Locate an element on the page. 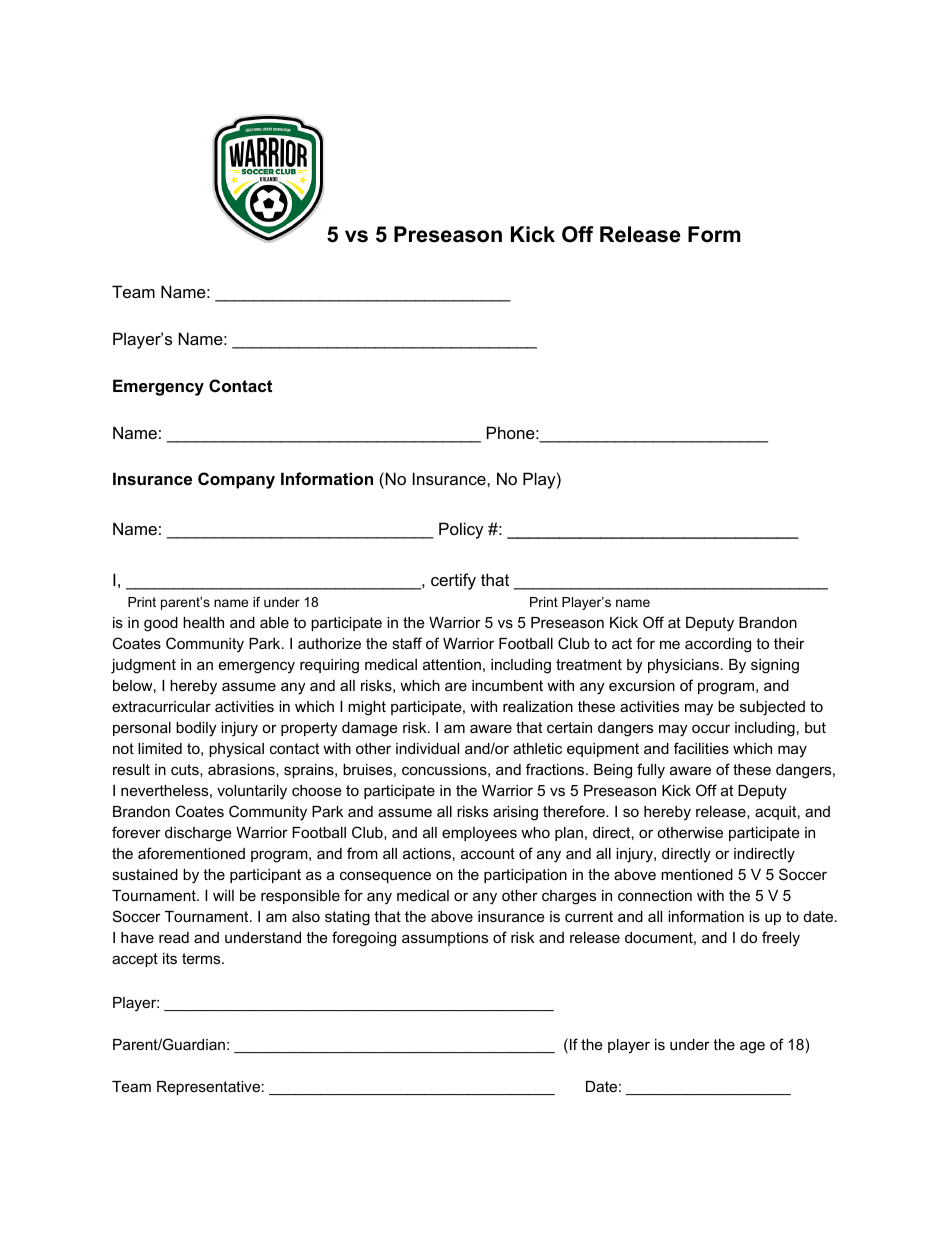 The width and height of the document is (952, 1233). Company is located at coordinates (236, 480).
